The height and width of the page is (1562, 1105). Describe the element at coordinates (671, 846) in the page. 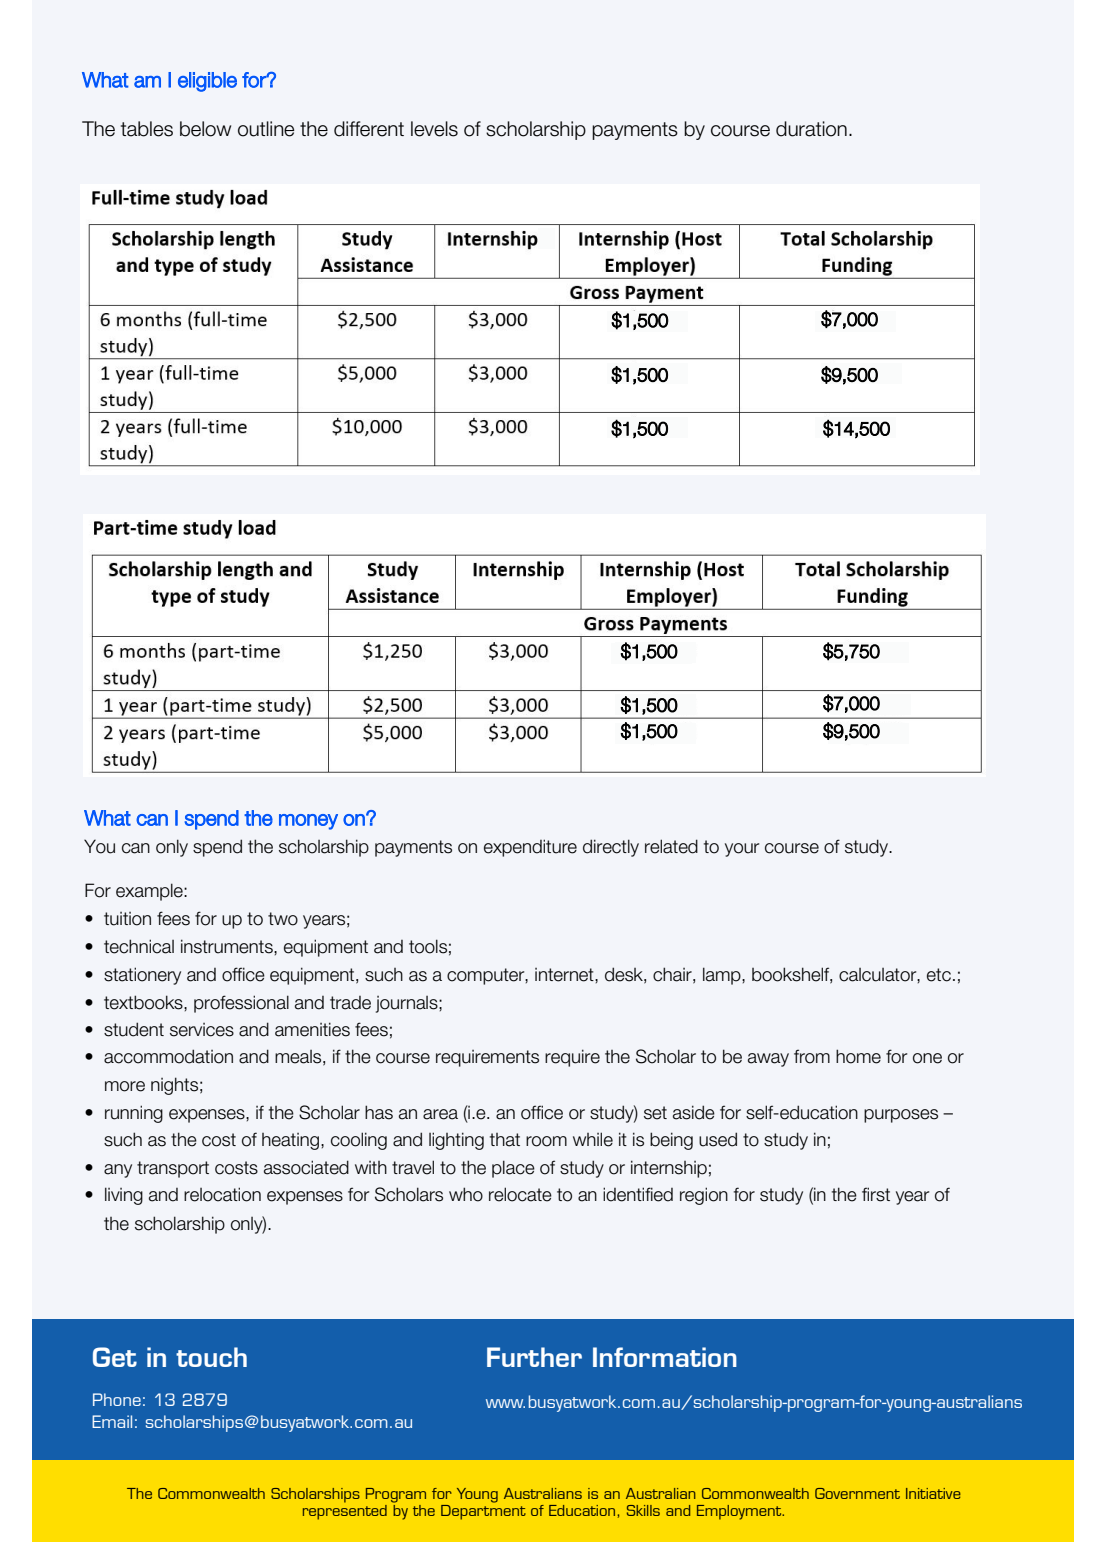

I see `related` at that location.
